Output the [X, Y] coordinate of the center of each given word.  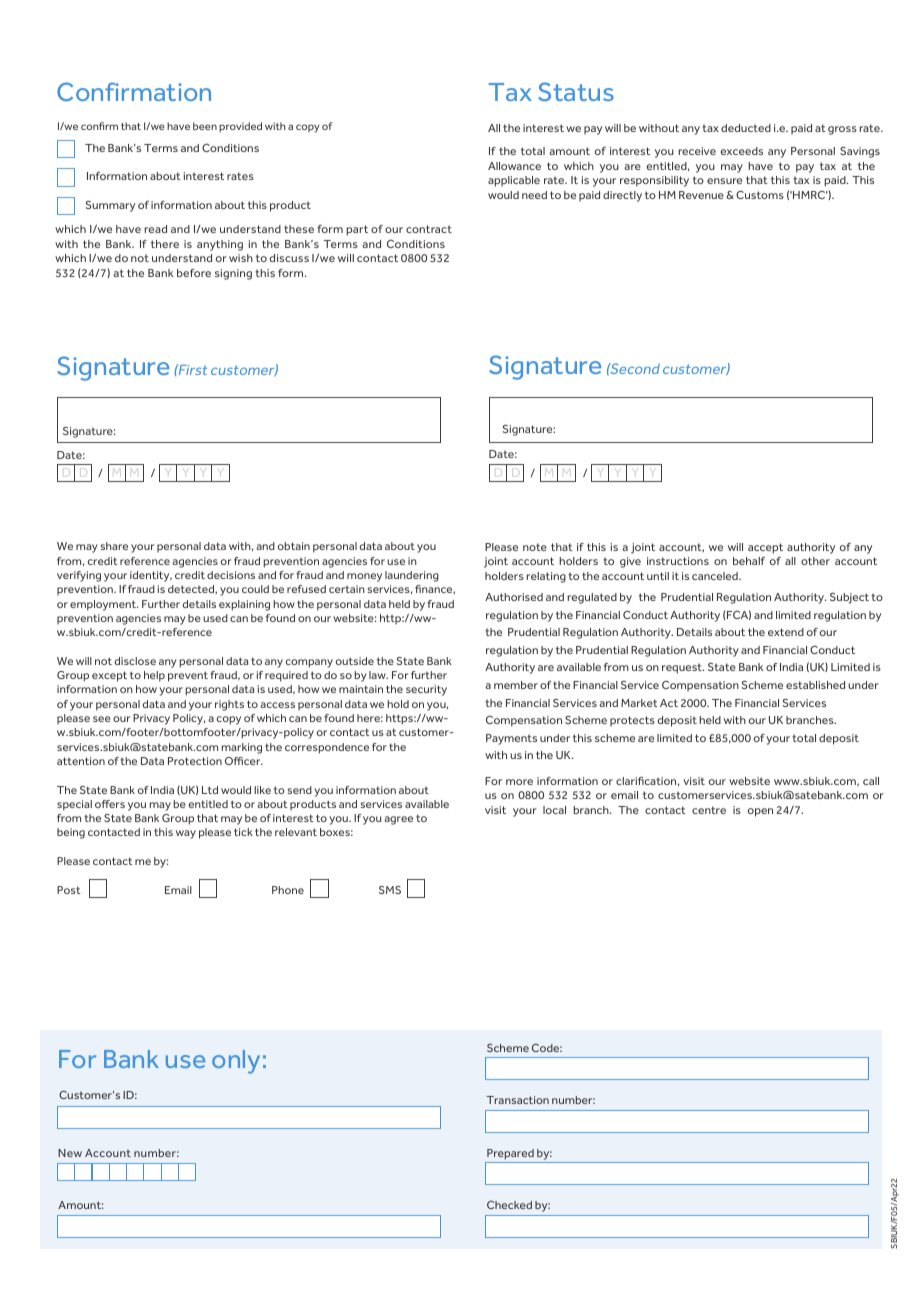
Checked [509, 1205]
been [205, 126]
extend [786, 632]
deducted [746, 128]
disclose [135, 661]
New [70, 1153]
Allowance [514, 166]
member [516, 685]
